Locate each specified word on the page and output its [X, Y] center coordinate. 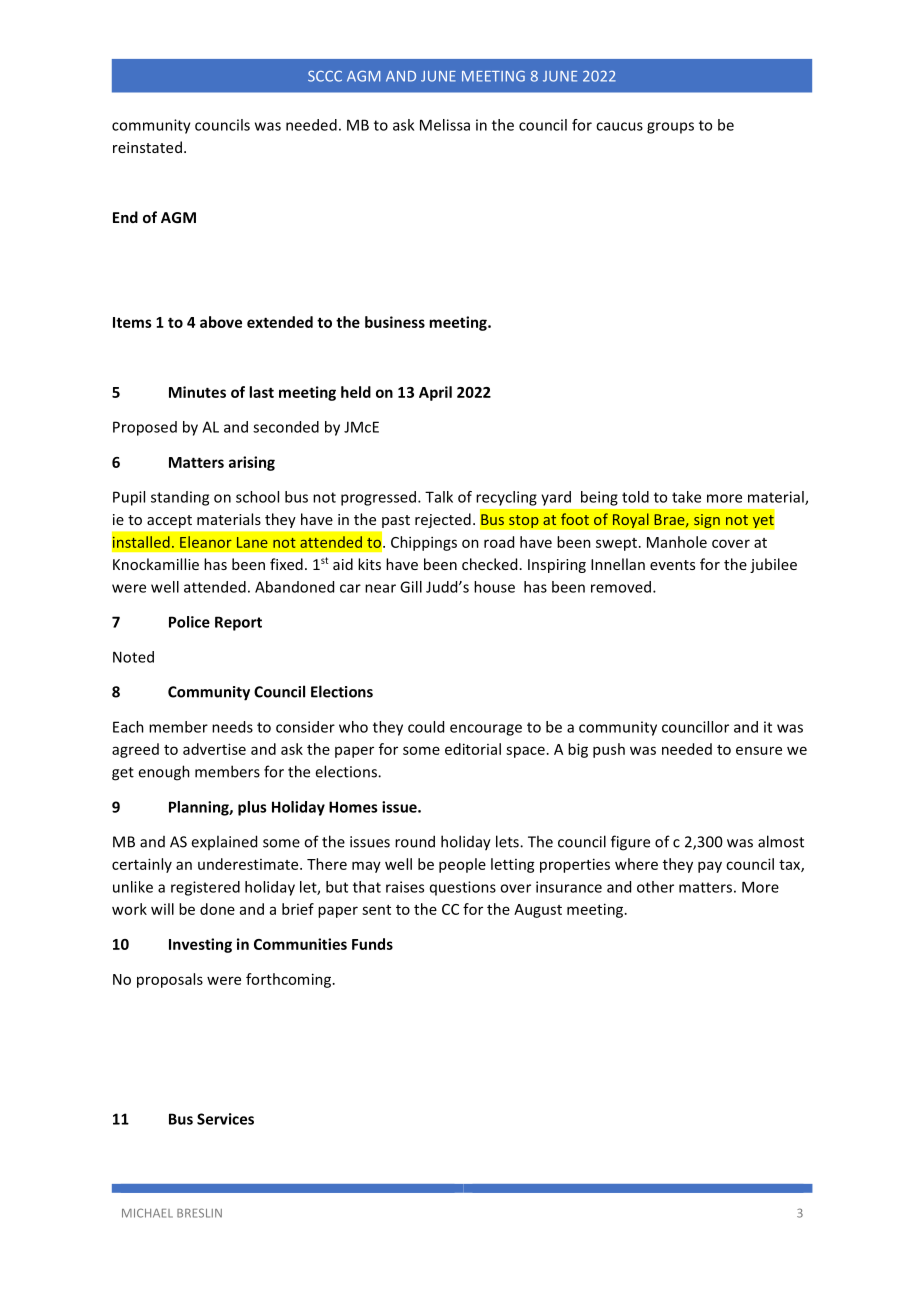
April [435, 393]
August [538, 911]
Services [225, 1119]
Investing [200, 945]
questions [463, 888]
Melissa [445, 125]
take [686, 497]
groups [670, 128]
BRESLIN [199, 1213]
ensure [759, 750]
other [655, 887]
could [426, 727]
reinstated [147, 147]
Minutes [197, 392]
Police [189, 622]
